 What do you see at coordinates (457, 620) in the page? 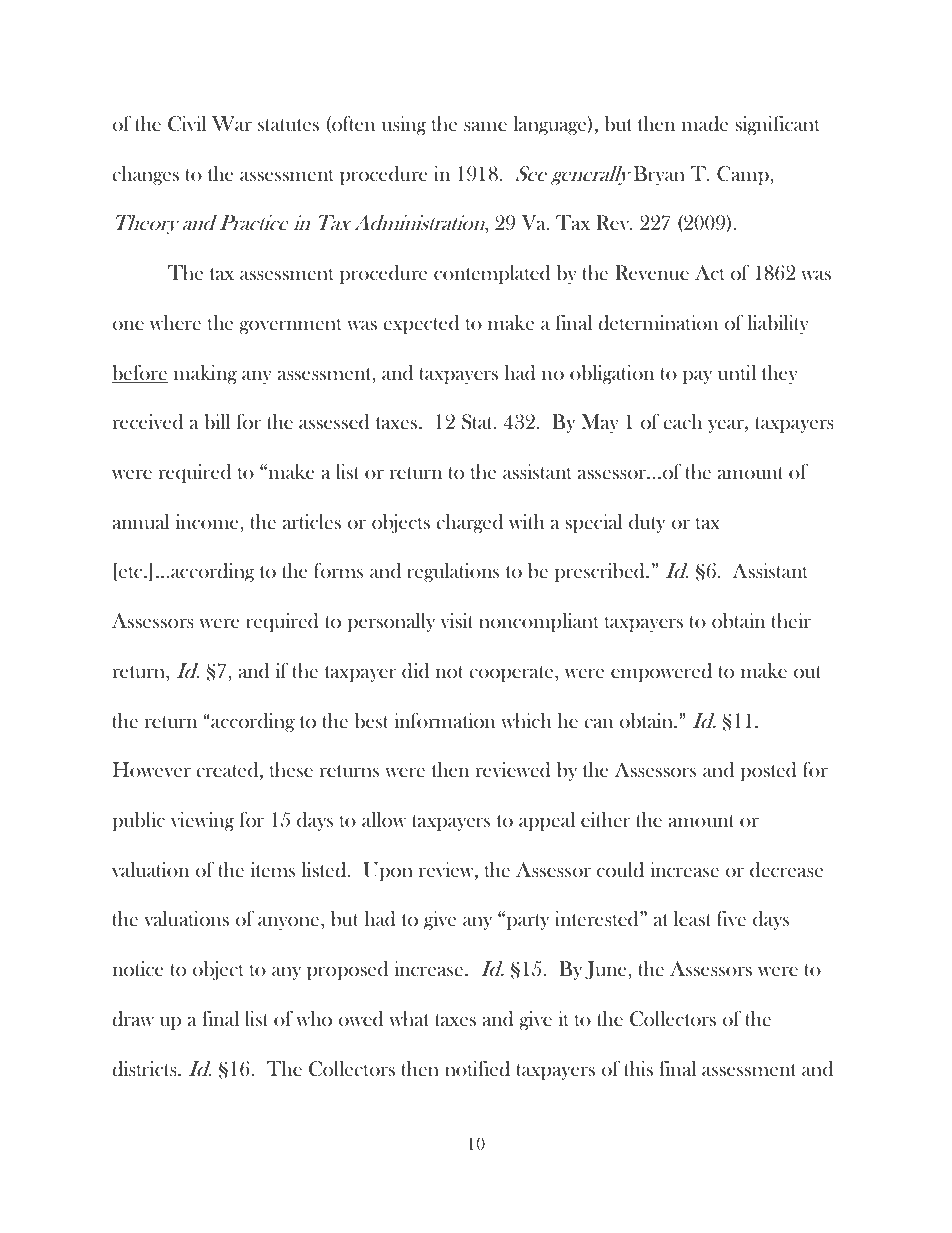
I see `visit` at bounding box center [457, 620].
